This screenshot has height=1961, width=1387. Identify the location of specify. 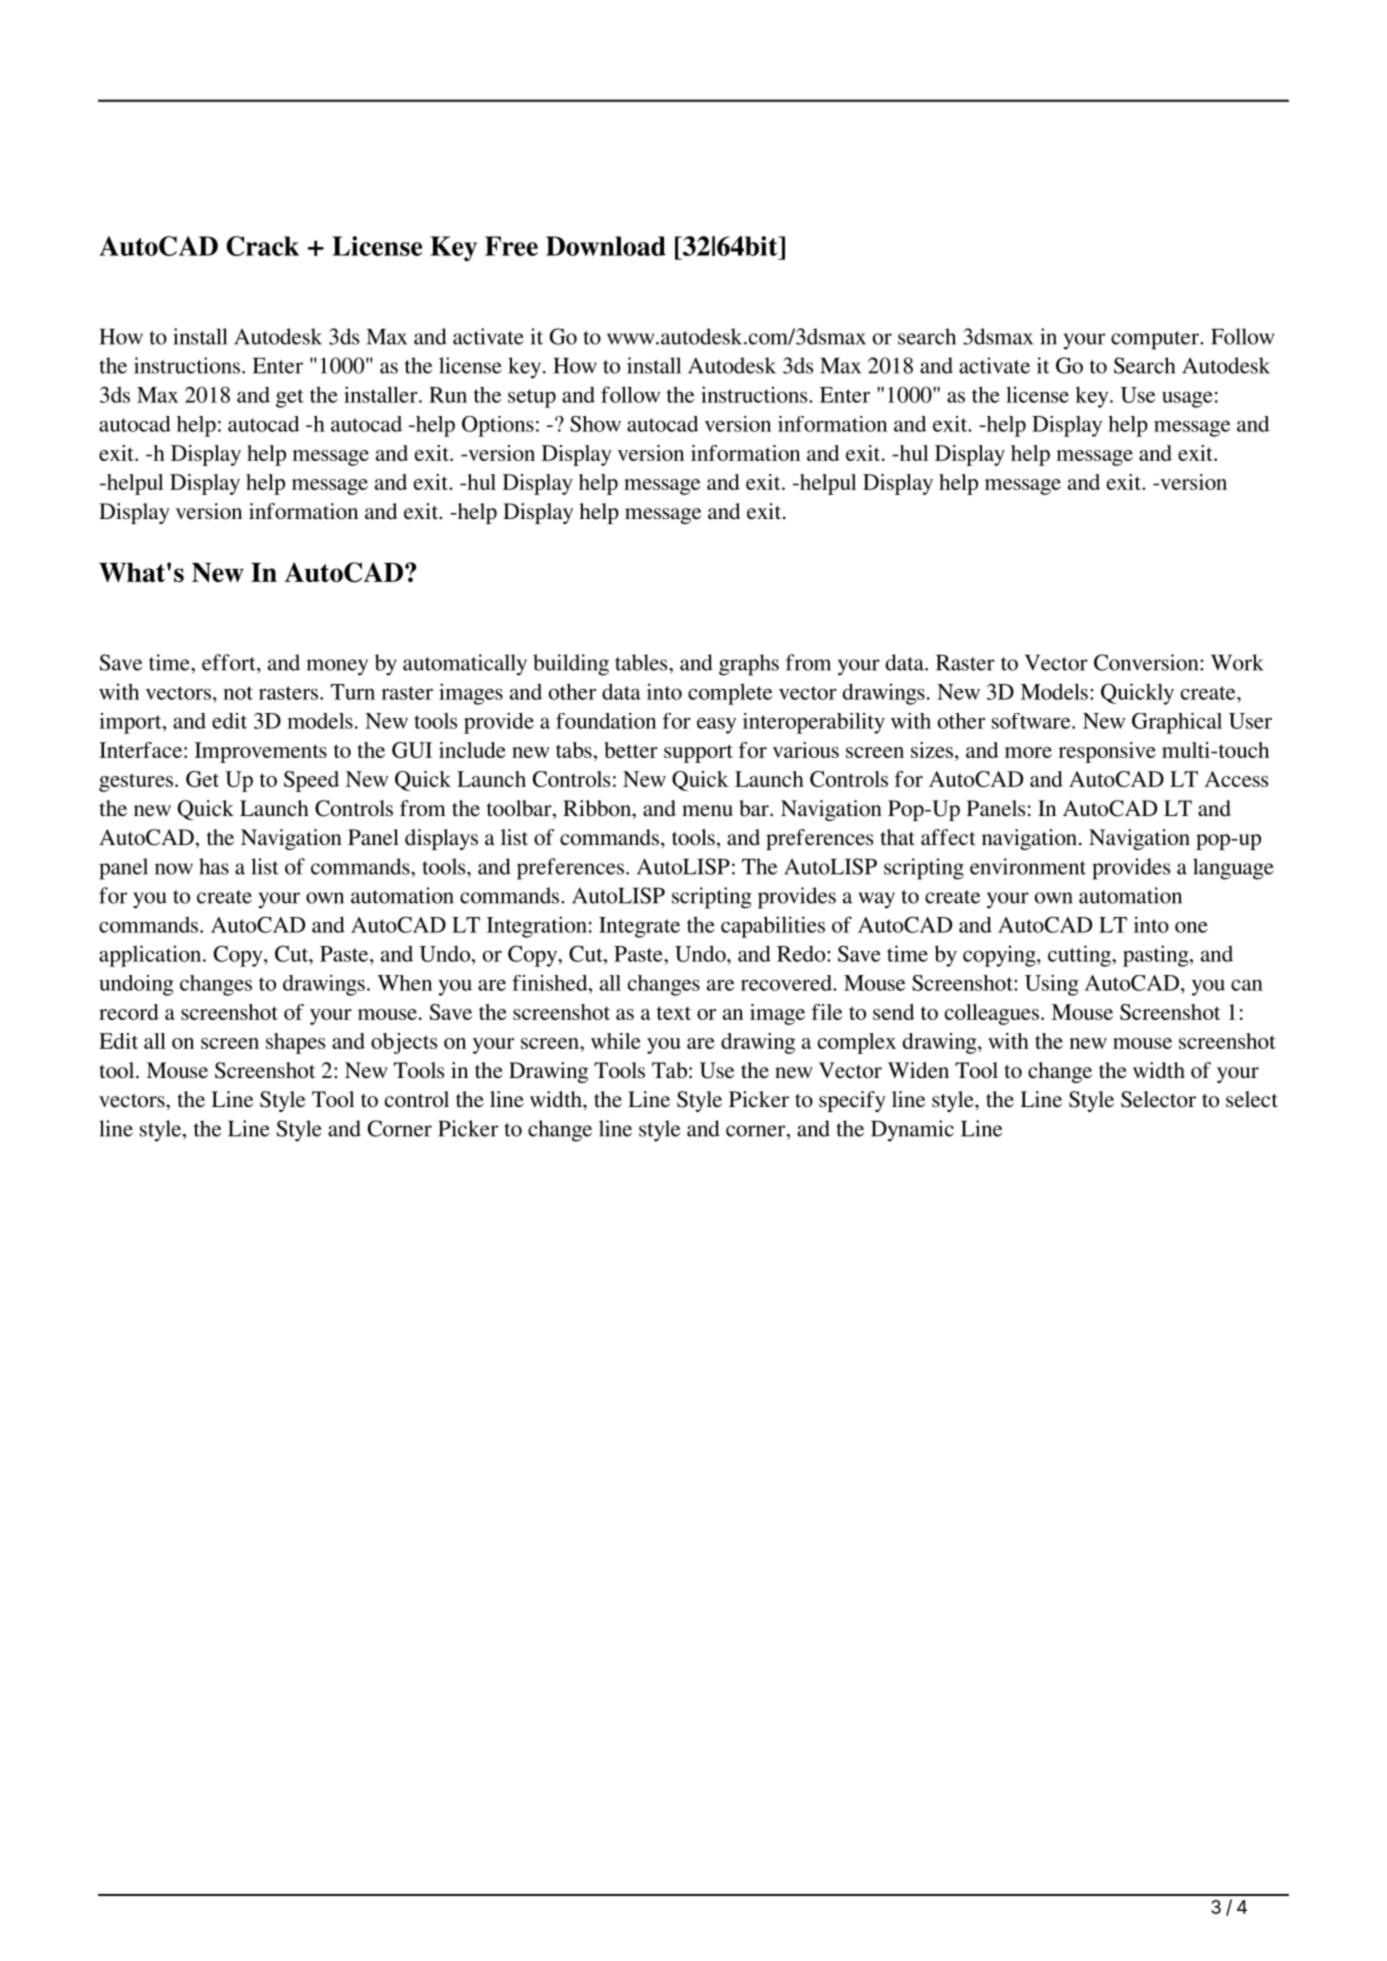
(852, 1101).
